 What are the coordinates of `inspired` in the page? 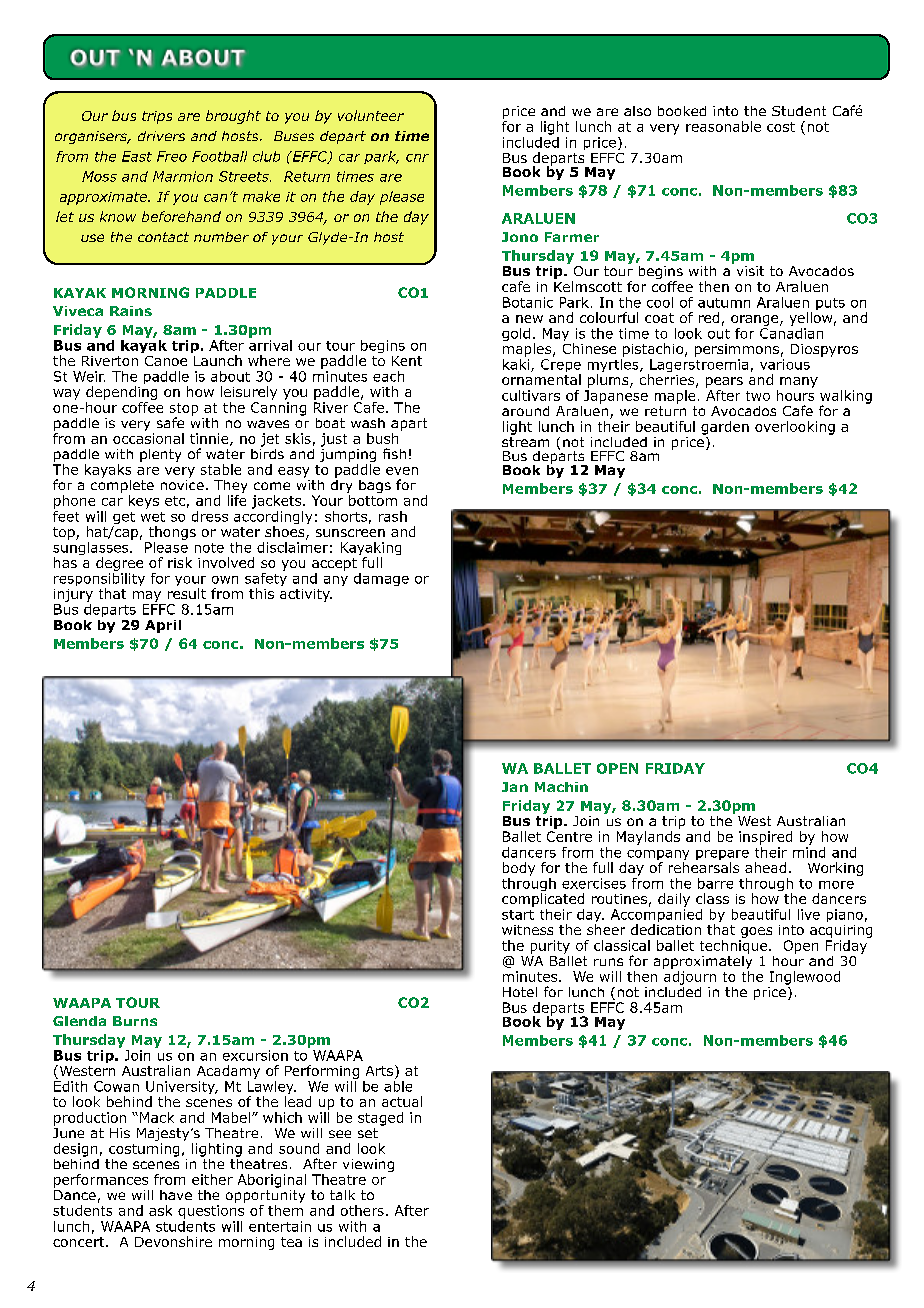 It's located at (765, 838).
